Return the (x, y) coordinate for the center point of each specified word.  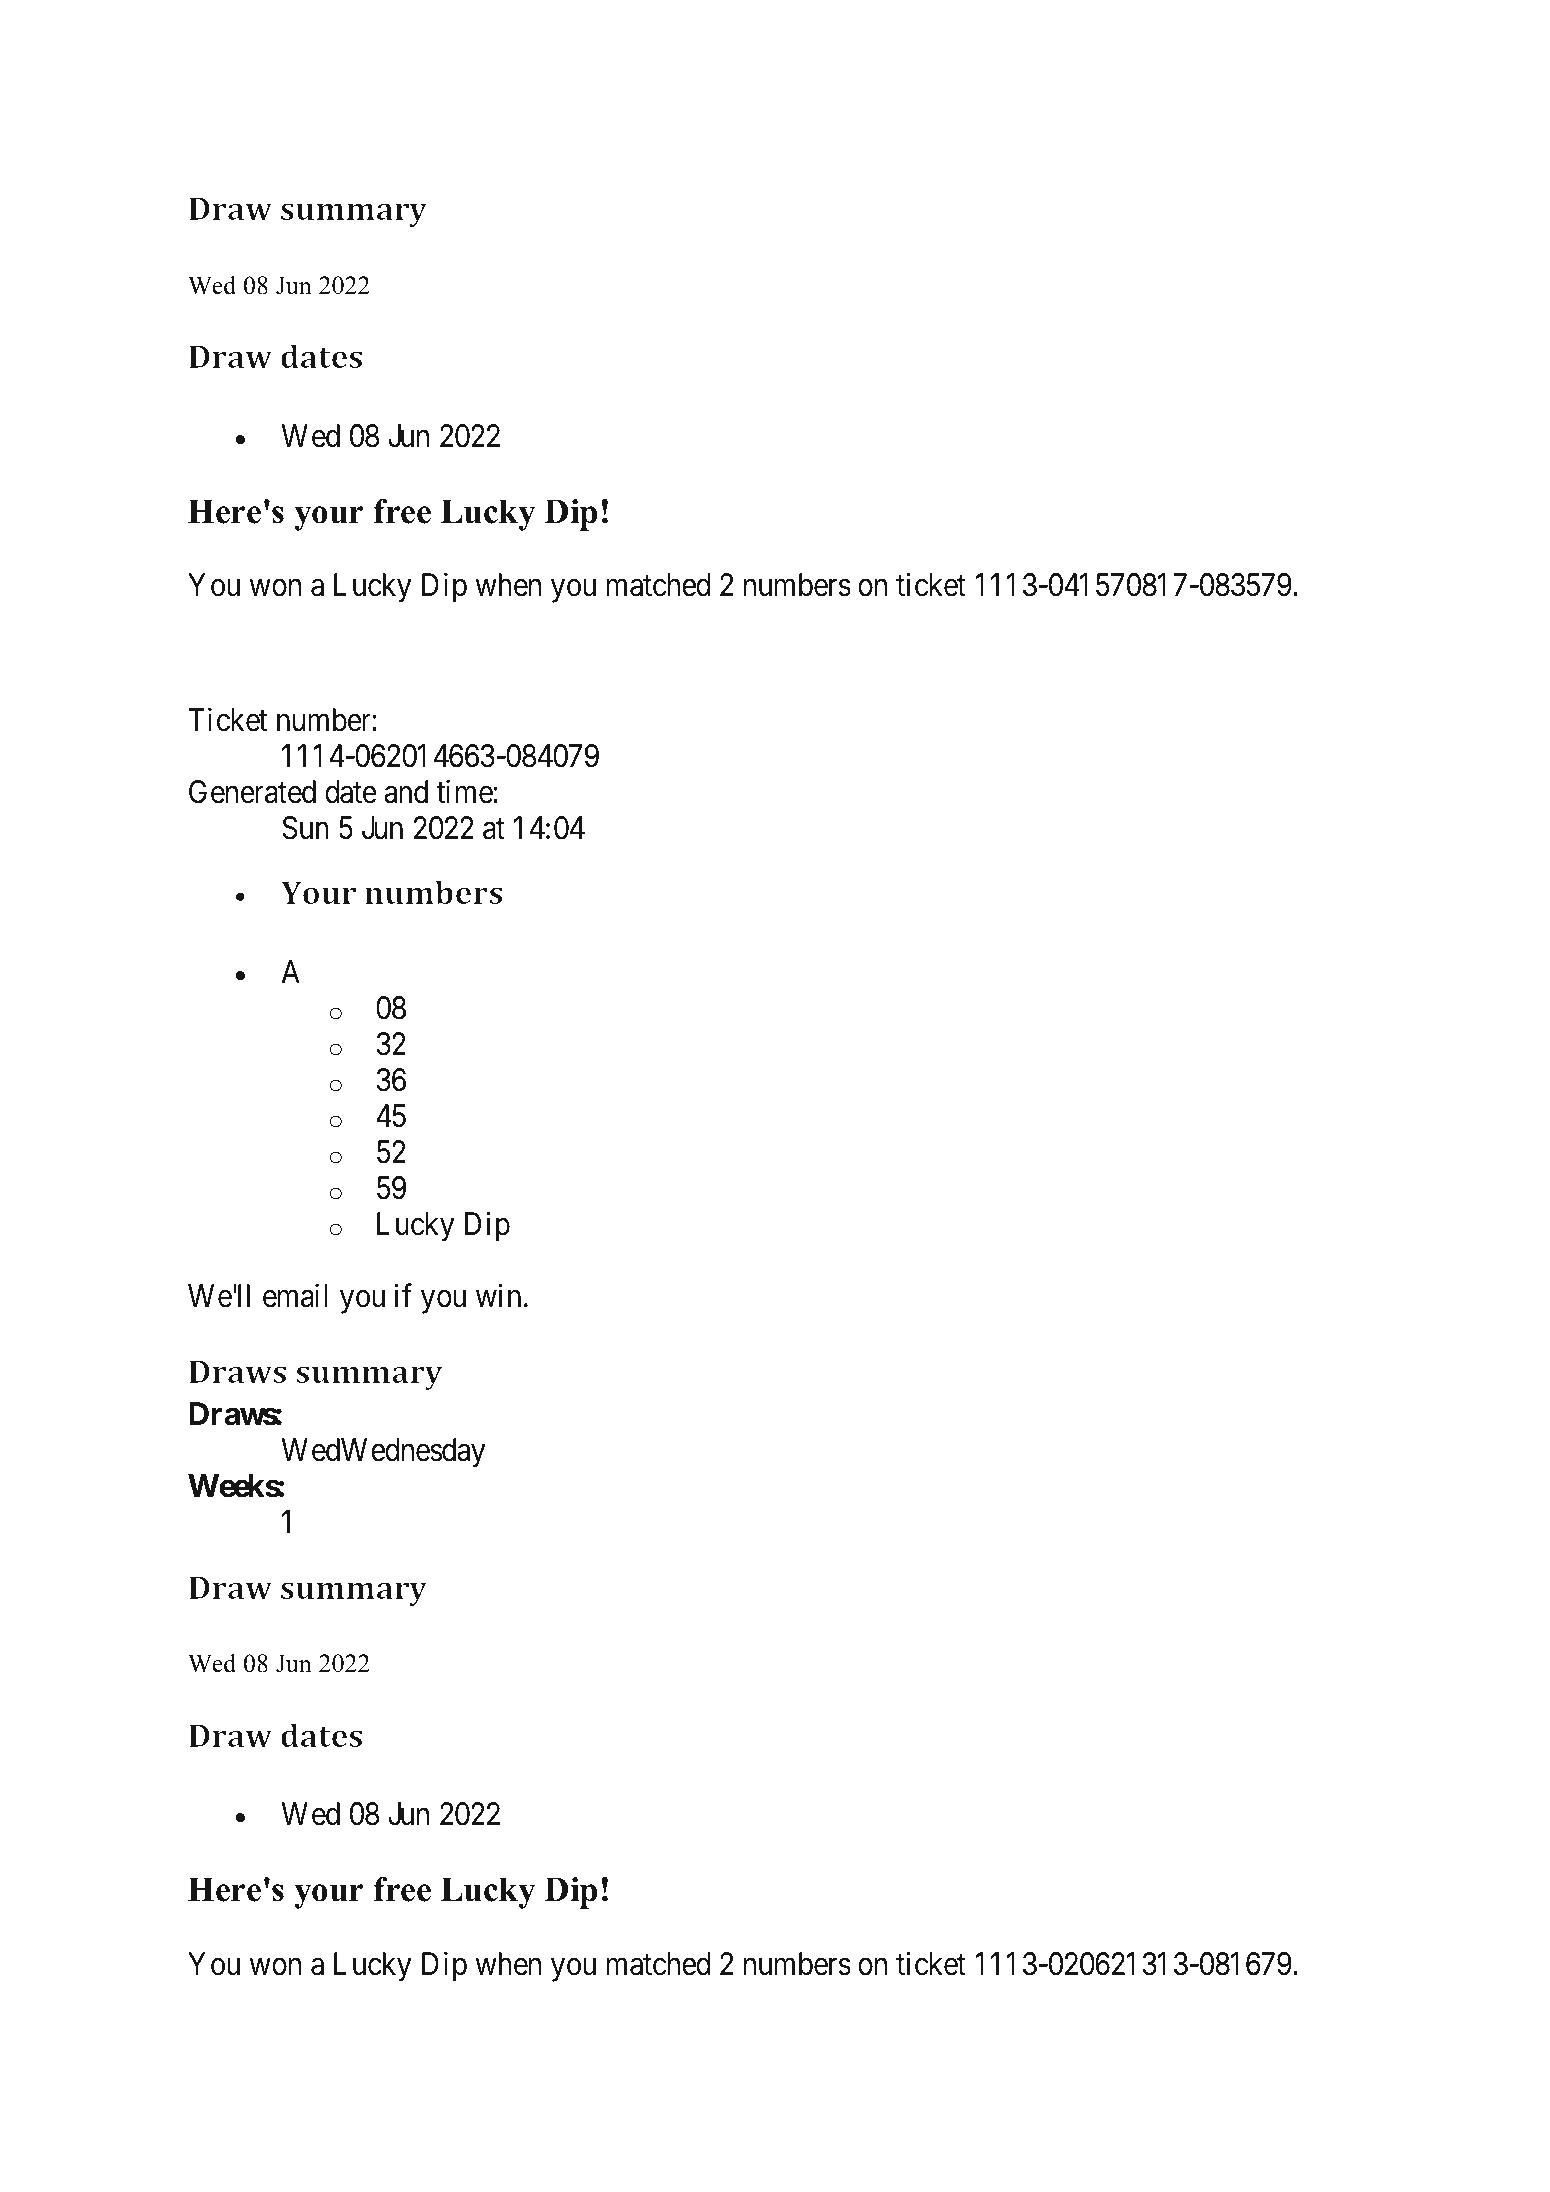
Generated (252, 792)
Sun (305, 828)
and (406, 792)
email (295, 1296)
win (498, 1295)
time (465, 791)
